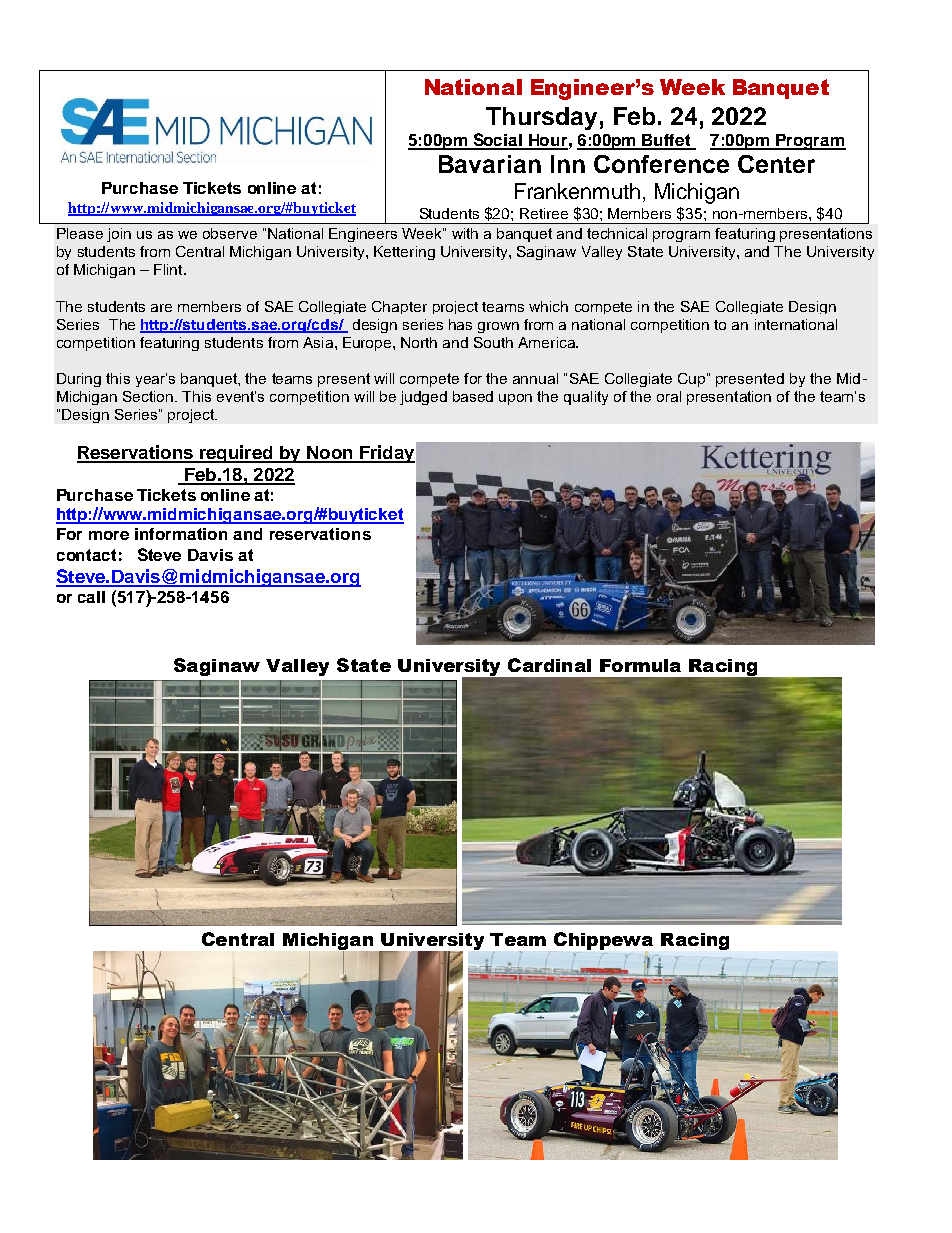  Describe the element at coordinates (667, 141) in the image. I see `Buffet` at that location.
